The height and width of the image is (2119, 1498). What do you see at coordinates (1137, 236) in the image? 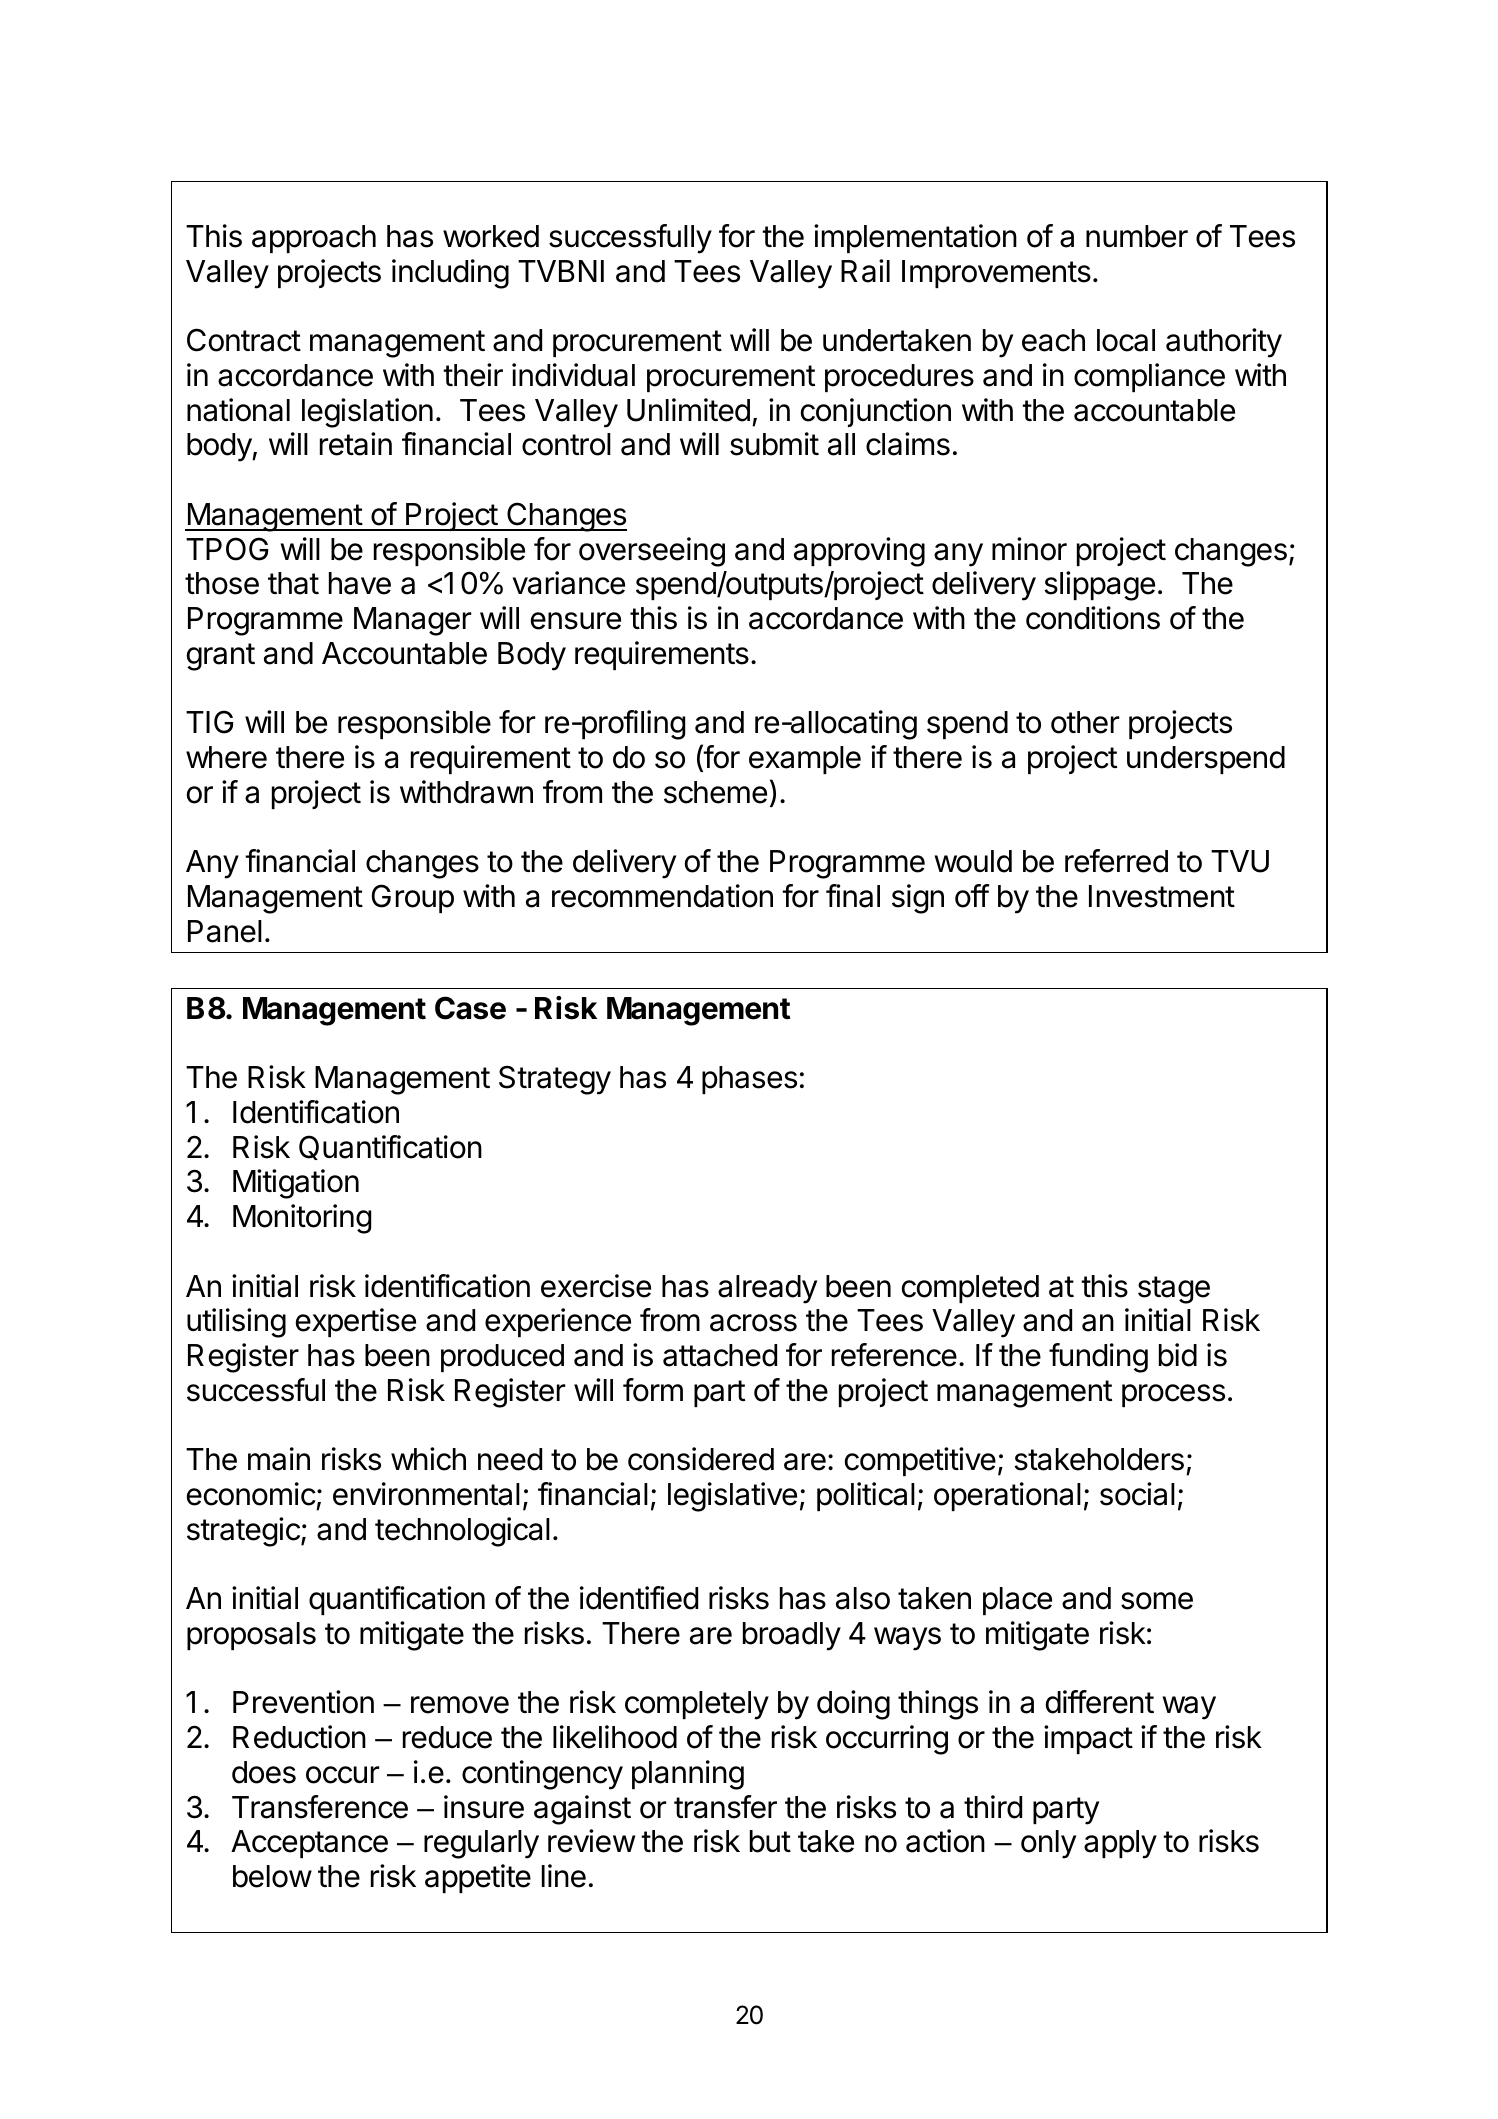
I see `number` at bounding box center [1137, 236].
